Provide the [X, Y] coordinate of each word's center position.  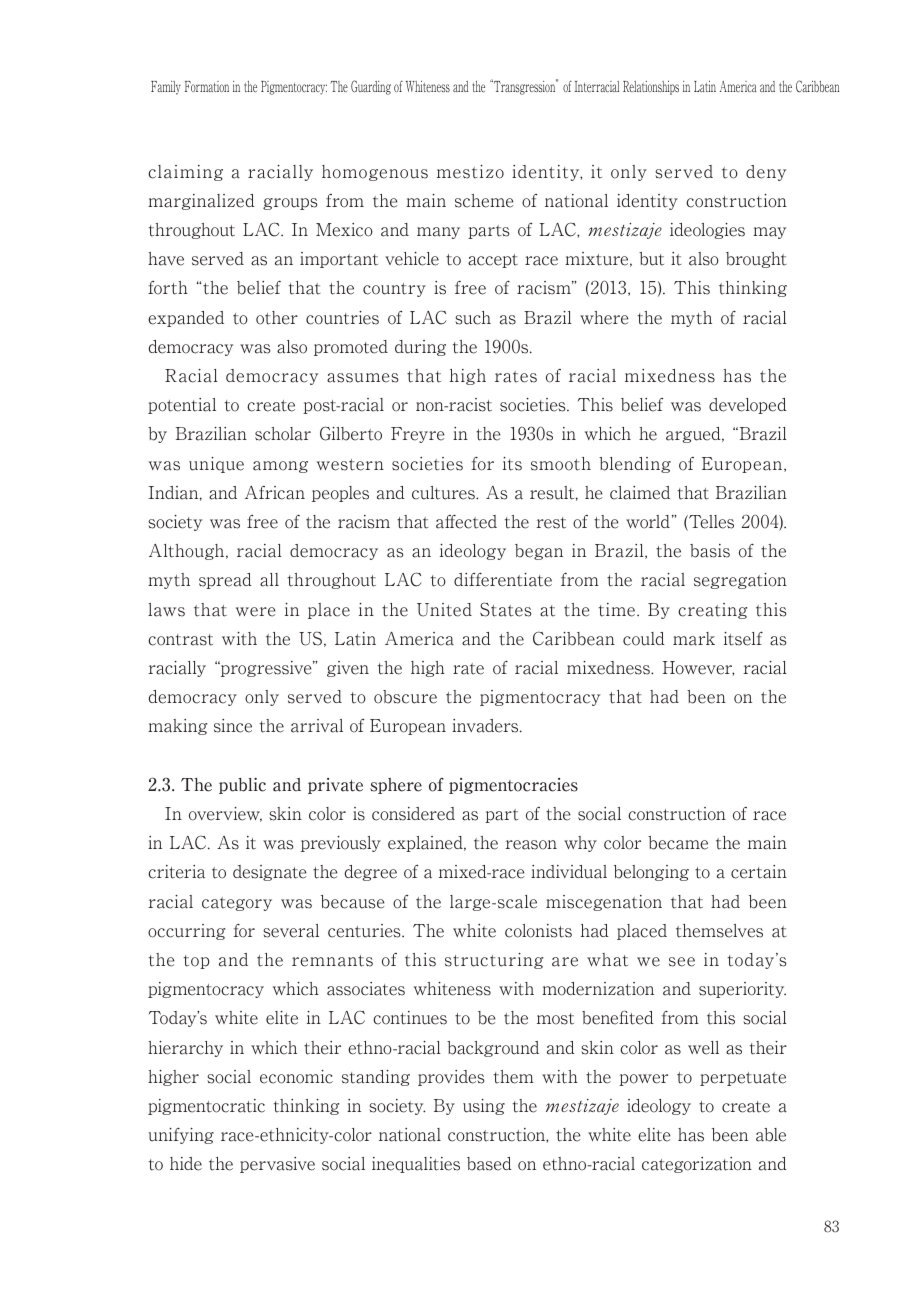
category [237, 904]
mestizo [470, 172]
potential [182, 406]
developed [748, 406]
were [256, 612]
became [678, 843]
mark [694, 639]
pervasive [277, 1165]
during [420, 348]
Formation [207, 86]
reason [531, 845]
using [484, 1107]
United [444, 610]
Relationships [651, 88]
